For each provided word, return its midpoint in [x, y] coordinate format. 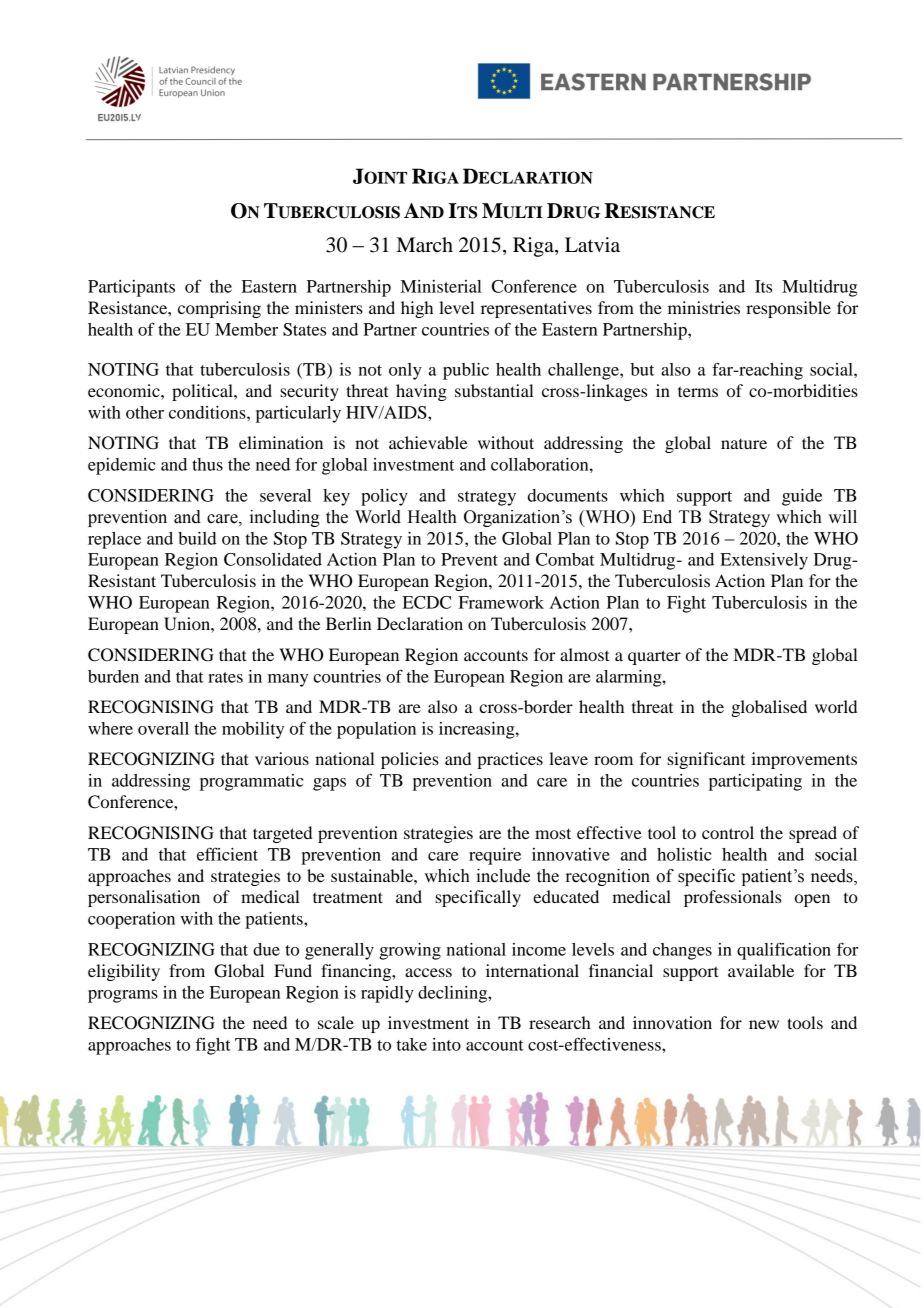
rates [225, 677]
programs [123, 996]
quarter [654, 657]
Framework [501, 602]
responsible [788, 309]
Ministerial [441, 286]
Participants [131, 288]
